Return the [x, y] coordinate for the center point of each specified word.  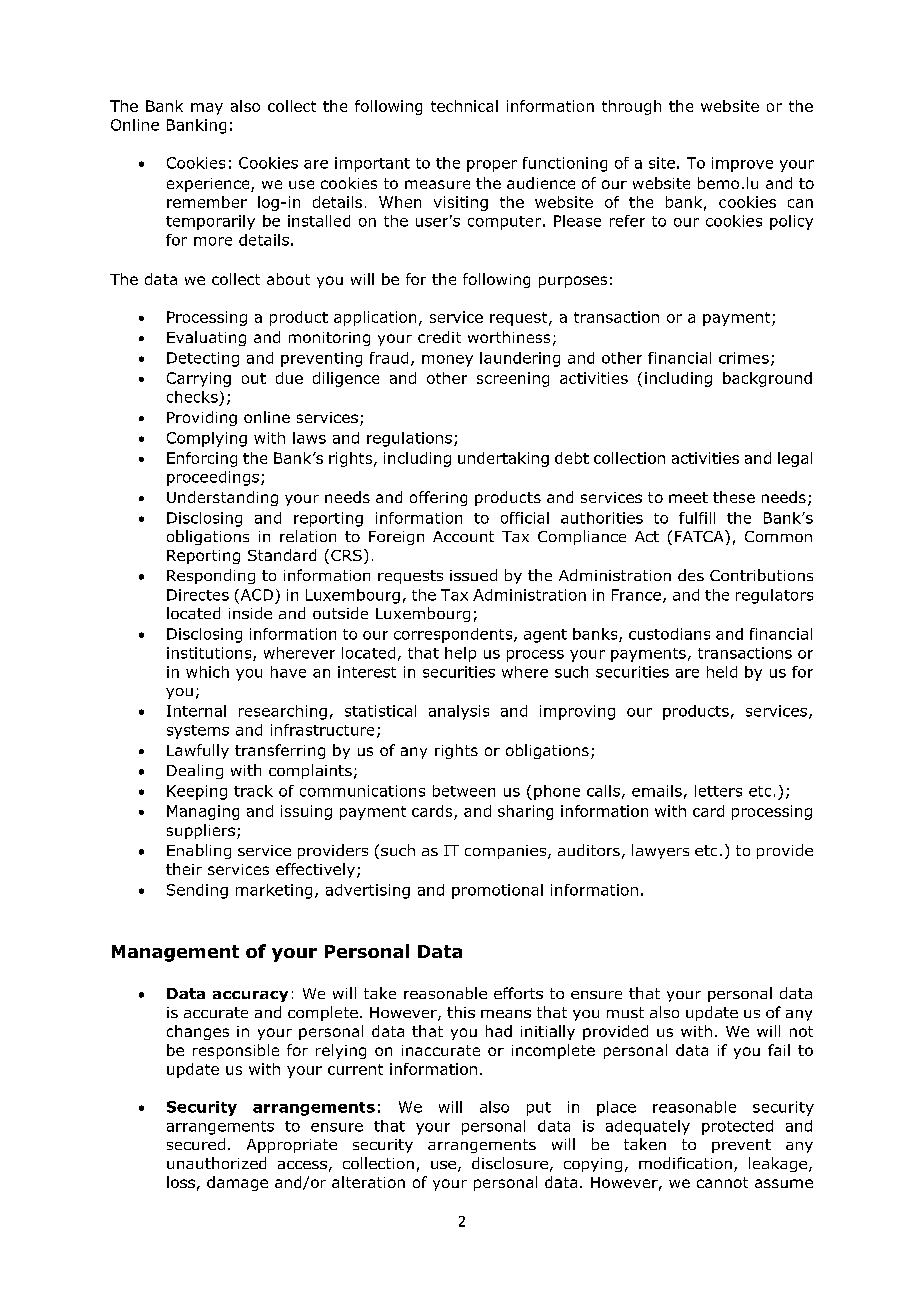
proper [492, 166]
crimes [744, 358]
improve [742, 164]
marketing [274, 891]
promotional [497, 891]
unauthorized [216, 1163]
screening [513, 379]
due [289, 378]
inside [250, 613]
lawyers [660, 851]
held [722, 672]
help [460, 654]
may [207, 109]
